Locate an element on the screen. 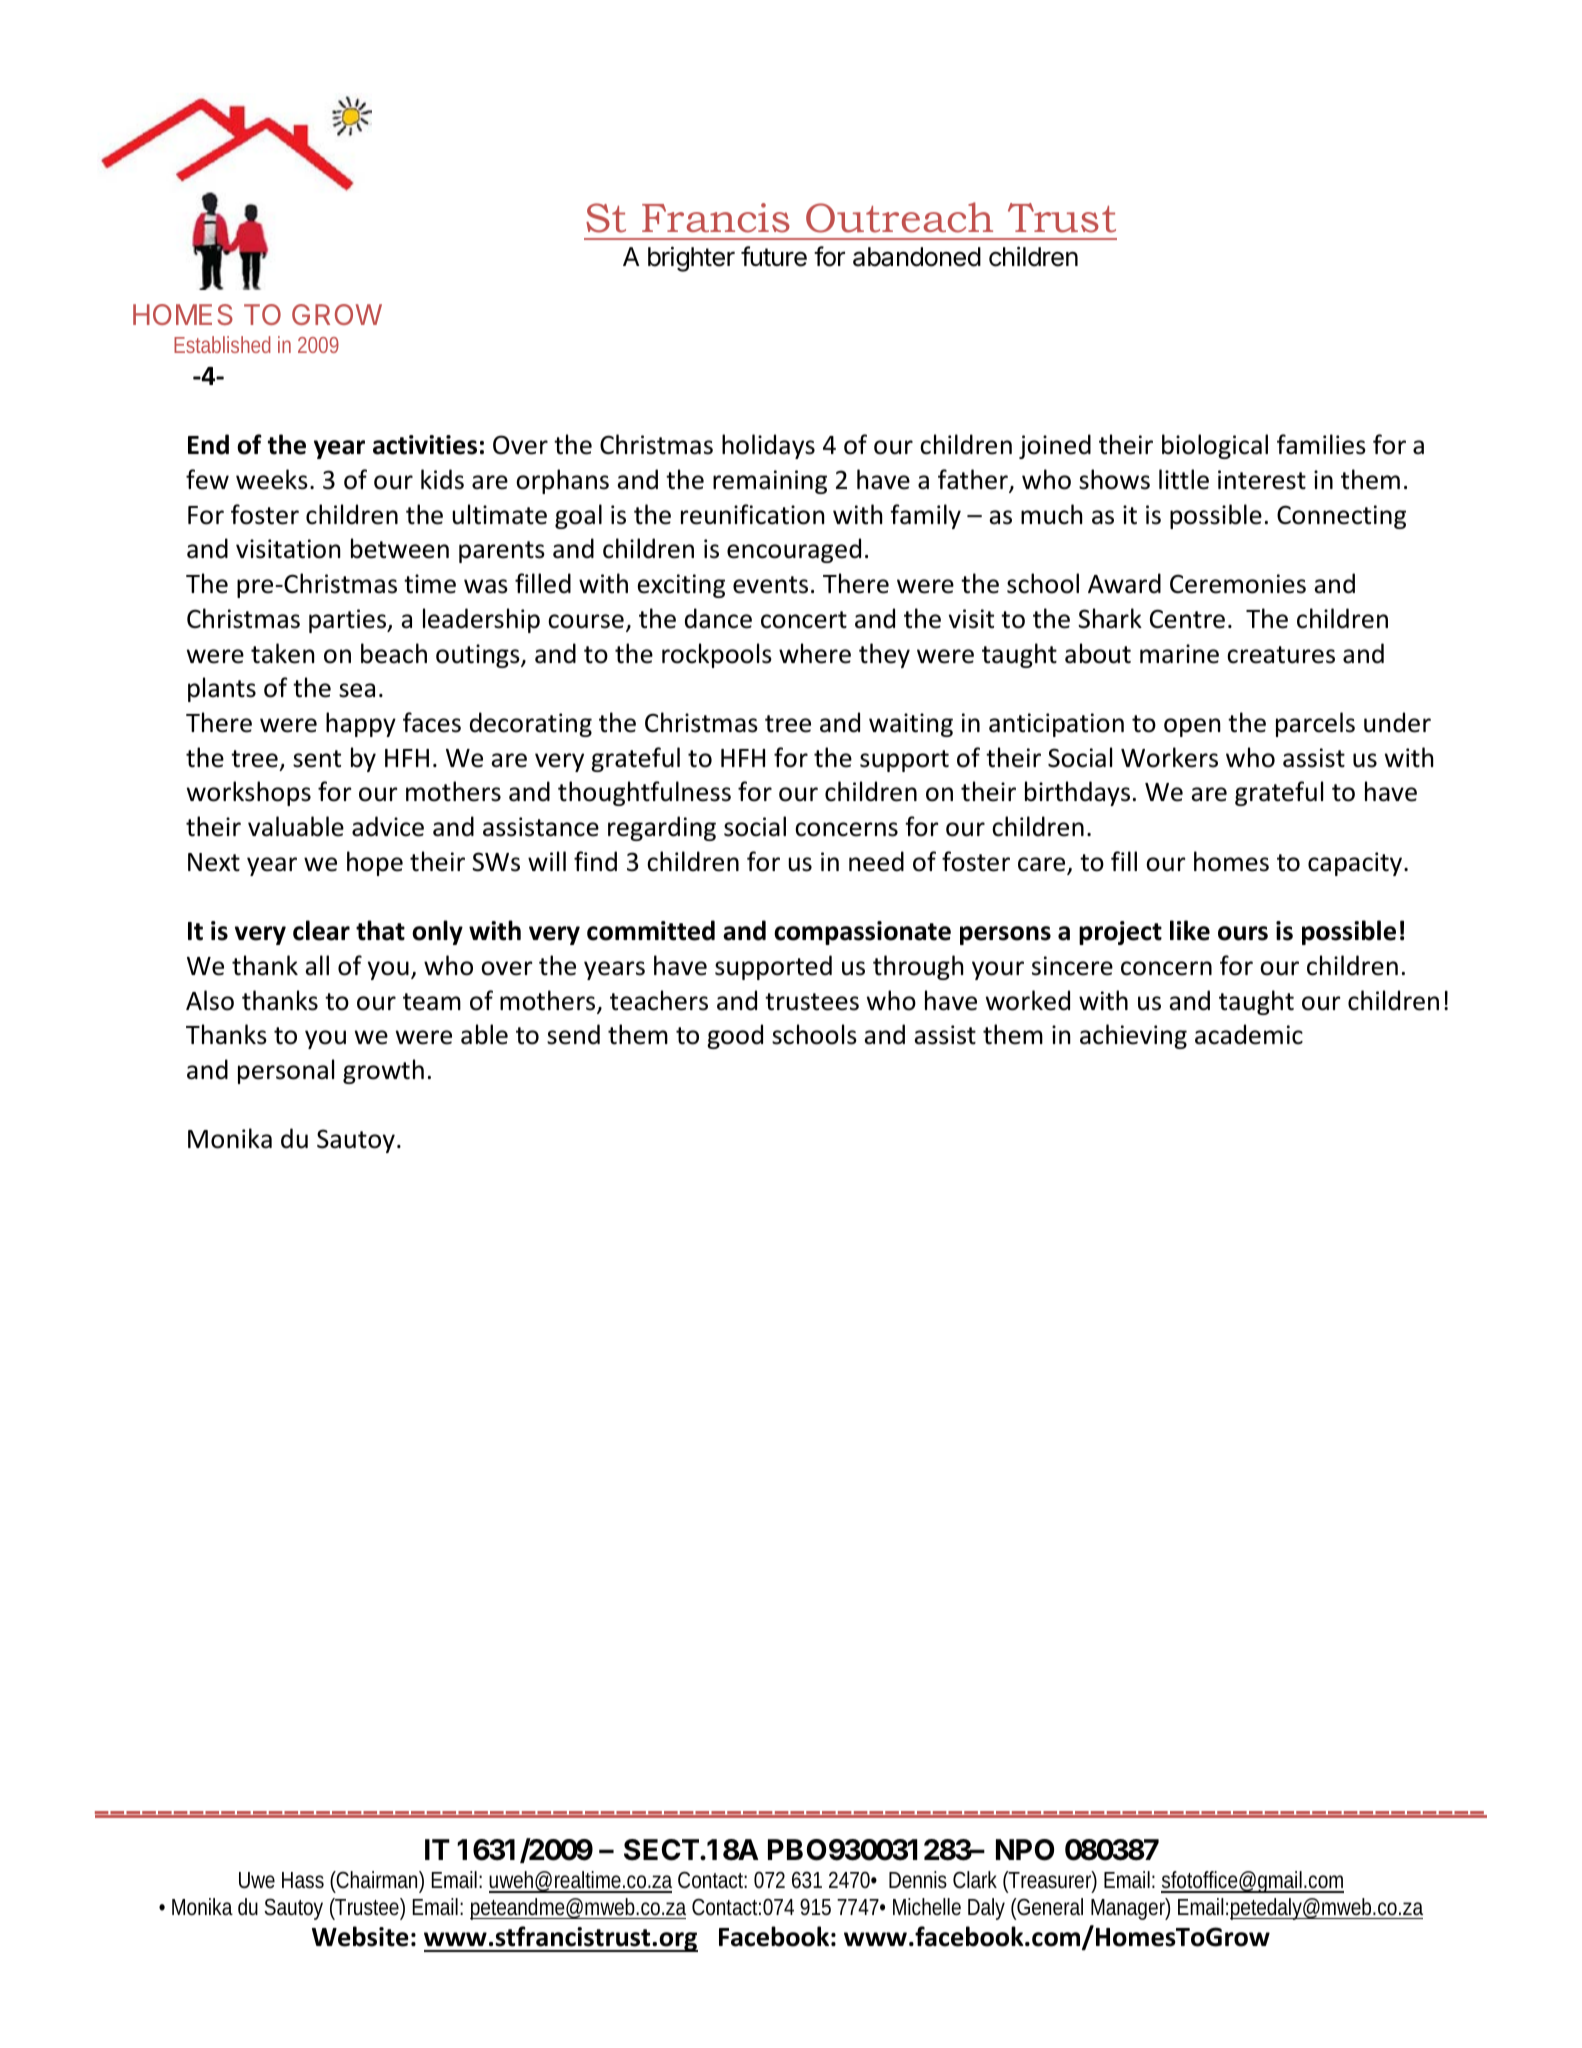 The height and width of the screenshot is (2048, 1582). academic is located at coordinates (1249, 1034).
